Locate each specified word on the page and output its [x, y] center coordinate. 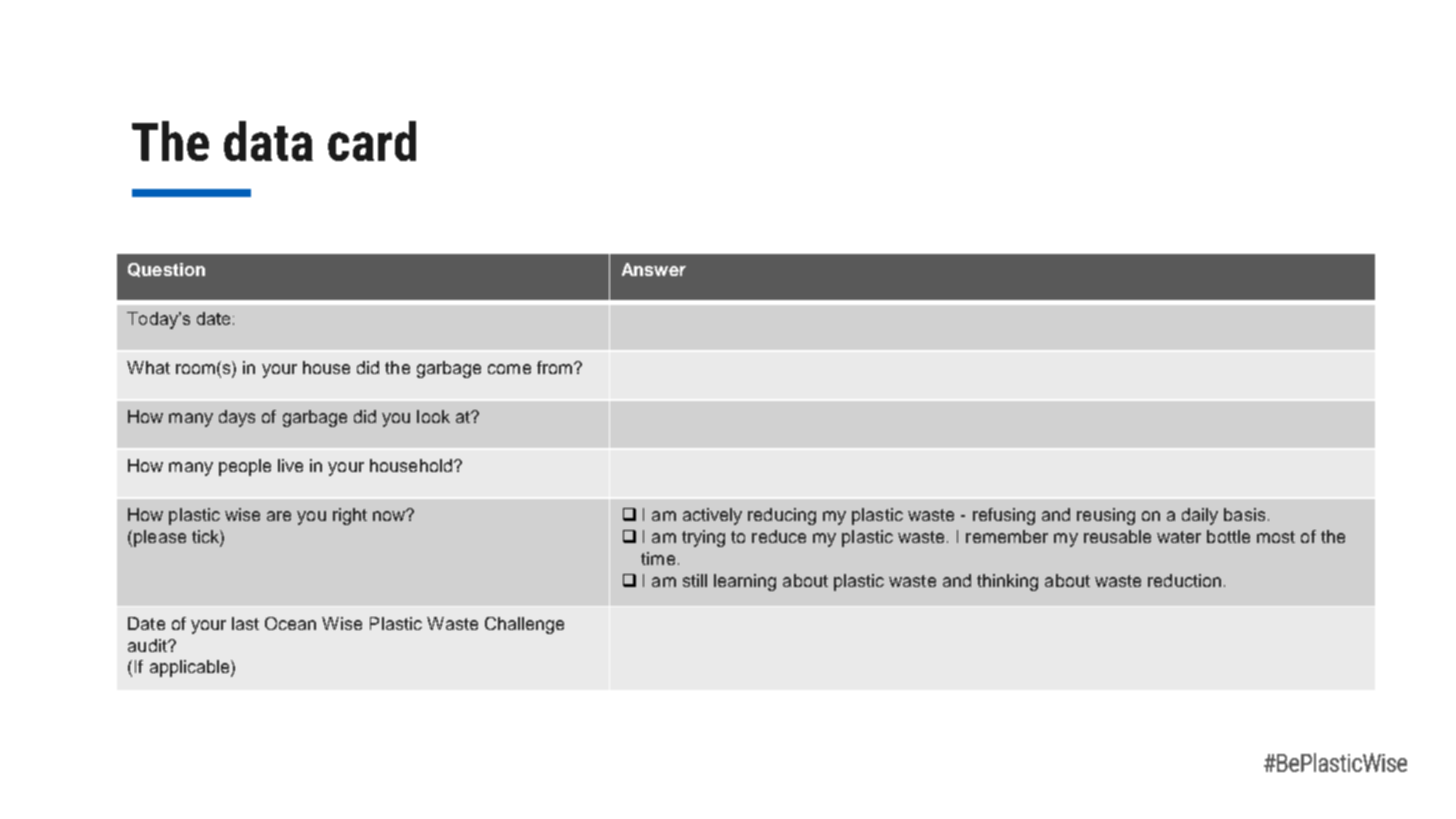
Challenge [524, 625]
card [372, 141]
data [268, 141]
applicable [191, 668]
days [237, 418]
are [279, 516]
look [433, 416]
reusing [1106, 516]
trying [703, 538]
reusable [1117, 536]
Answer [654, 269]
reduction [1184, 580]
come [509, 369]
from [554, 367]
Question [166, 270]
